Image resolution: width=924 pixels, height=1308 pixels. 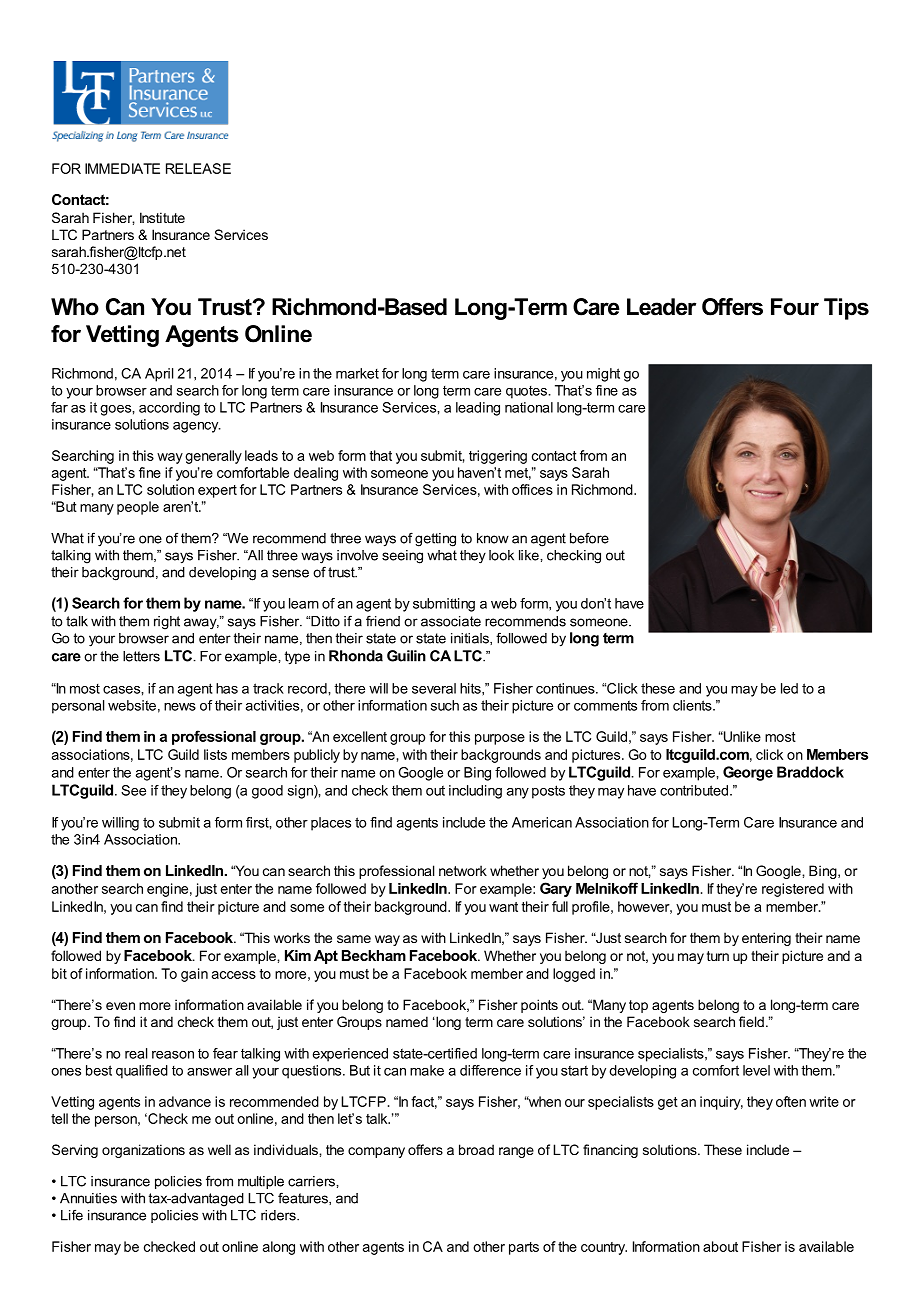 What do you see at coordinates (451, 621) in the image?
I see `associate` at bounding box center [451, 621].
